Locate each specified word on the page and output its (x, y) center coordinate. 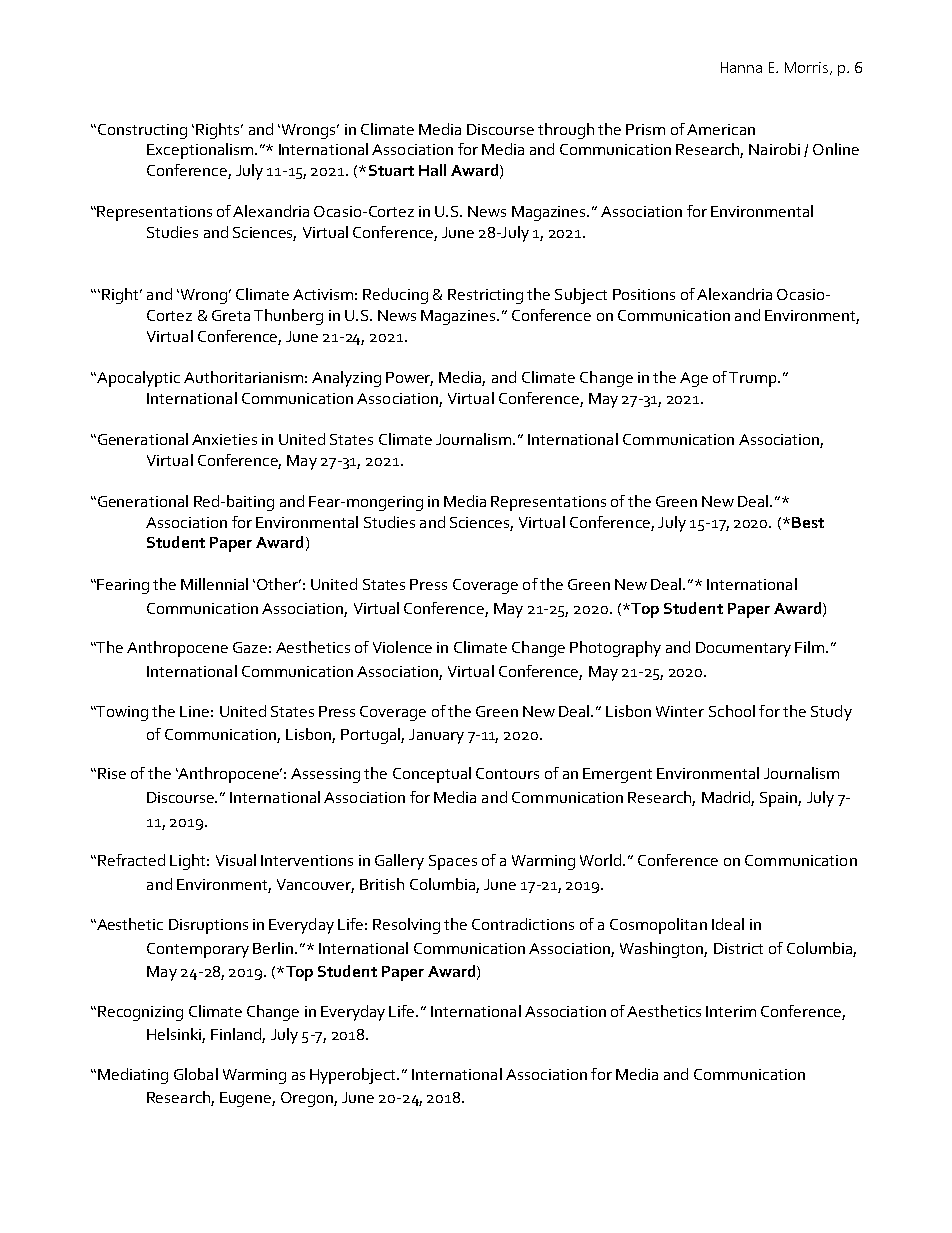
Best (808, 522)
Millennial (214, 584)
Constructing (142, 131)
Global (196, 1074)
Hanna (741, 67)
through (566, 131)
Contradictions (523, 924)
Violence (402, 647)
